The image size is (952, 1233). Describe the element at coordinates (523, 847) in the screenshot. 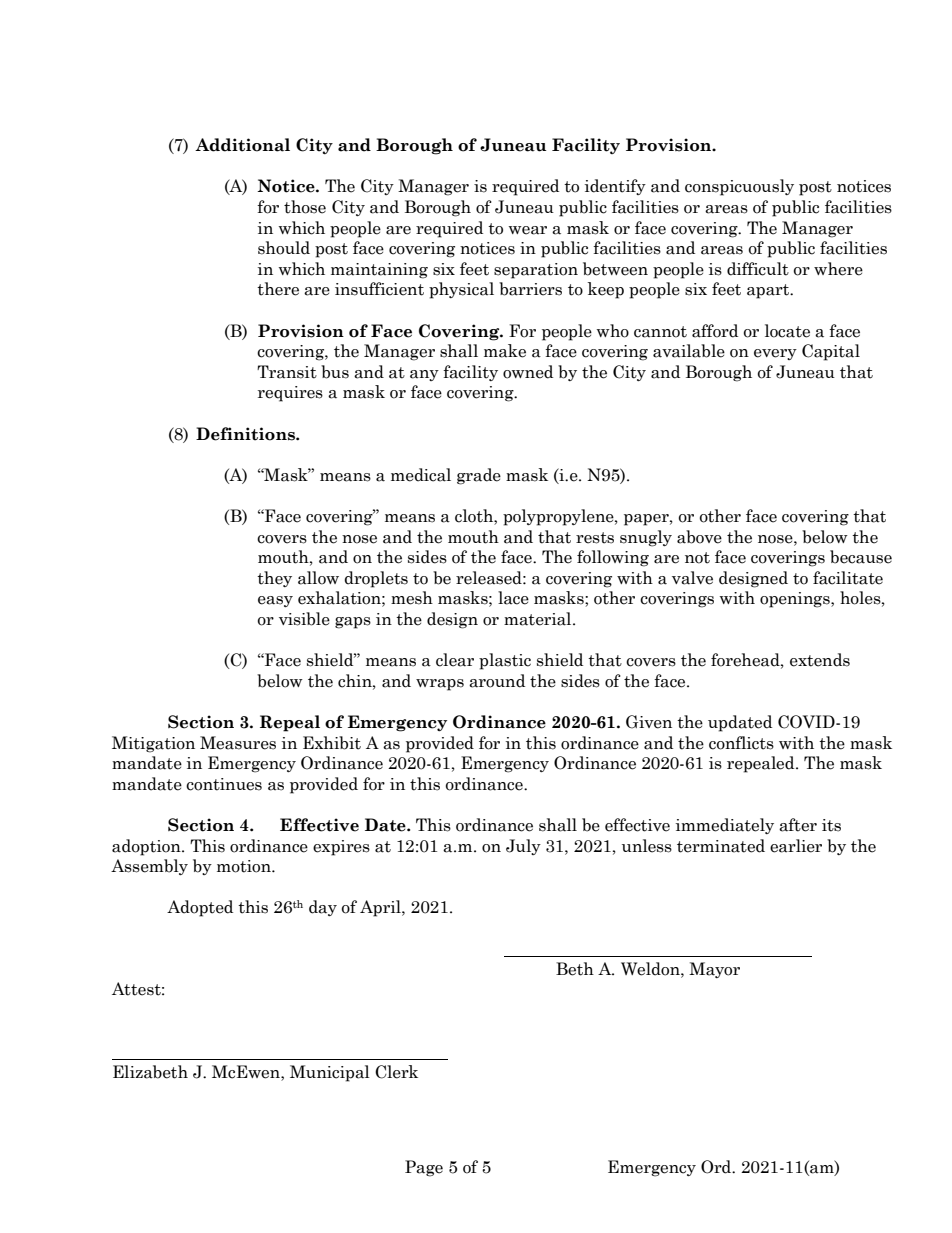

I see `July` at that location.
